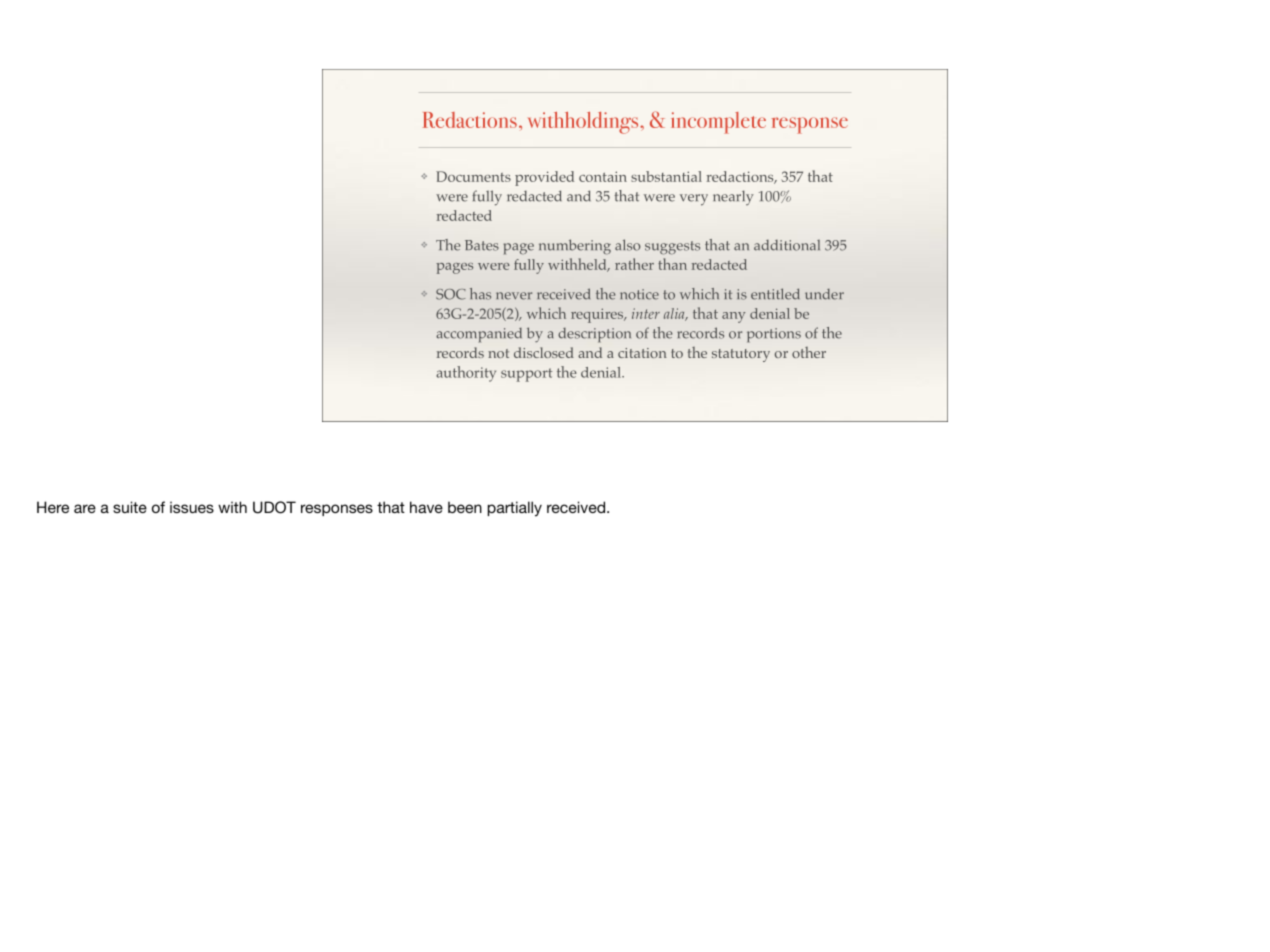  Describe the element at coordinates (426, 507) in the page. I see `have` at that location.
